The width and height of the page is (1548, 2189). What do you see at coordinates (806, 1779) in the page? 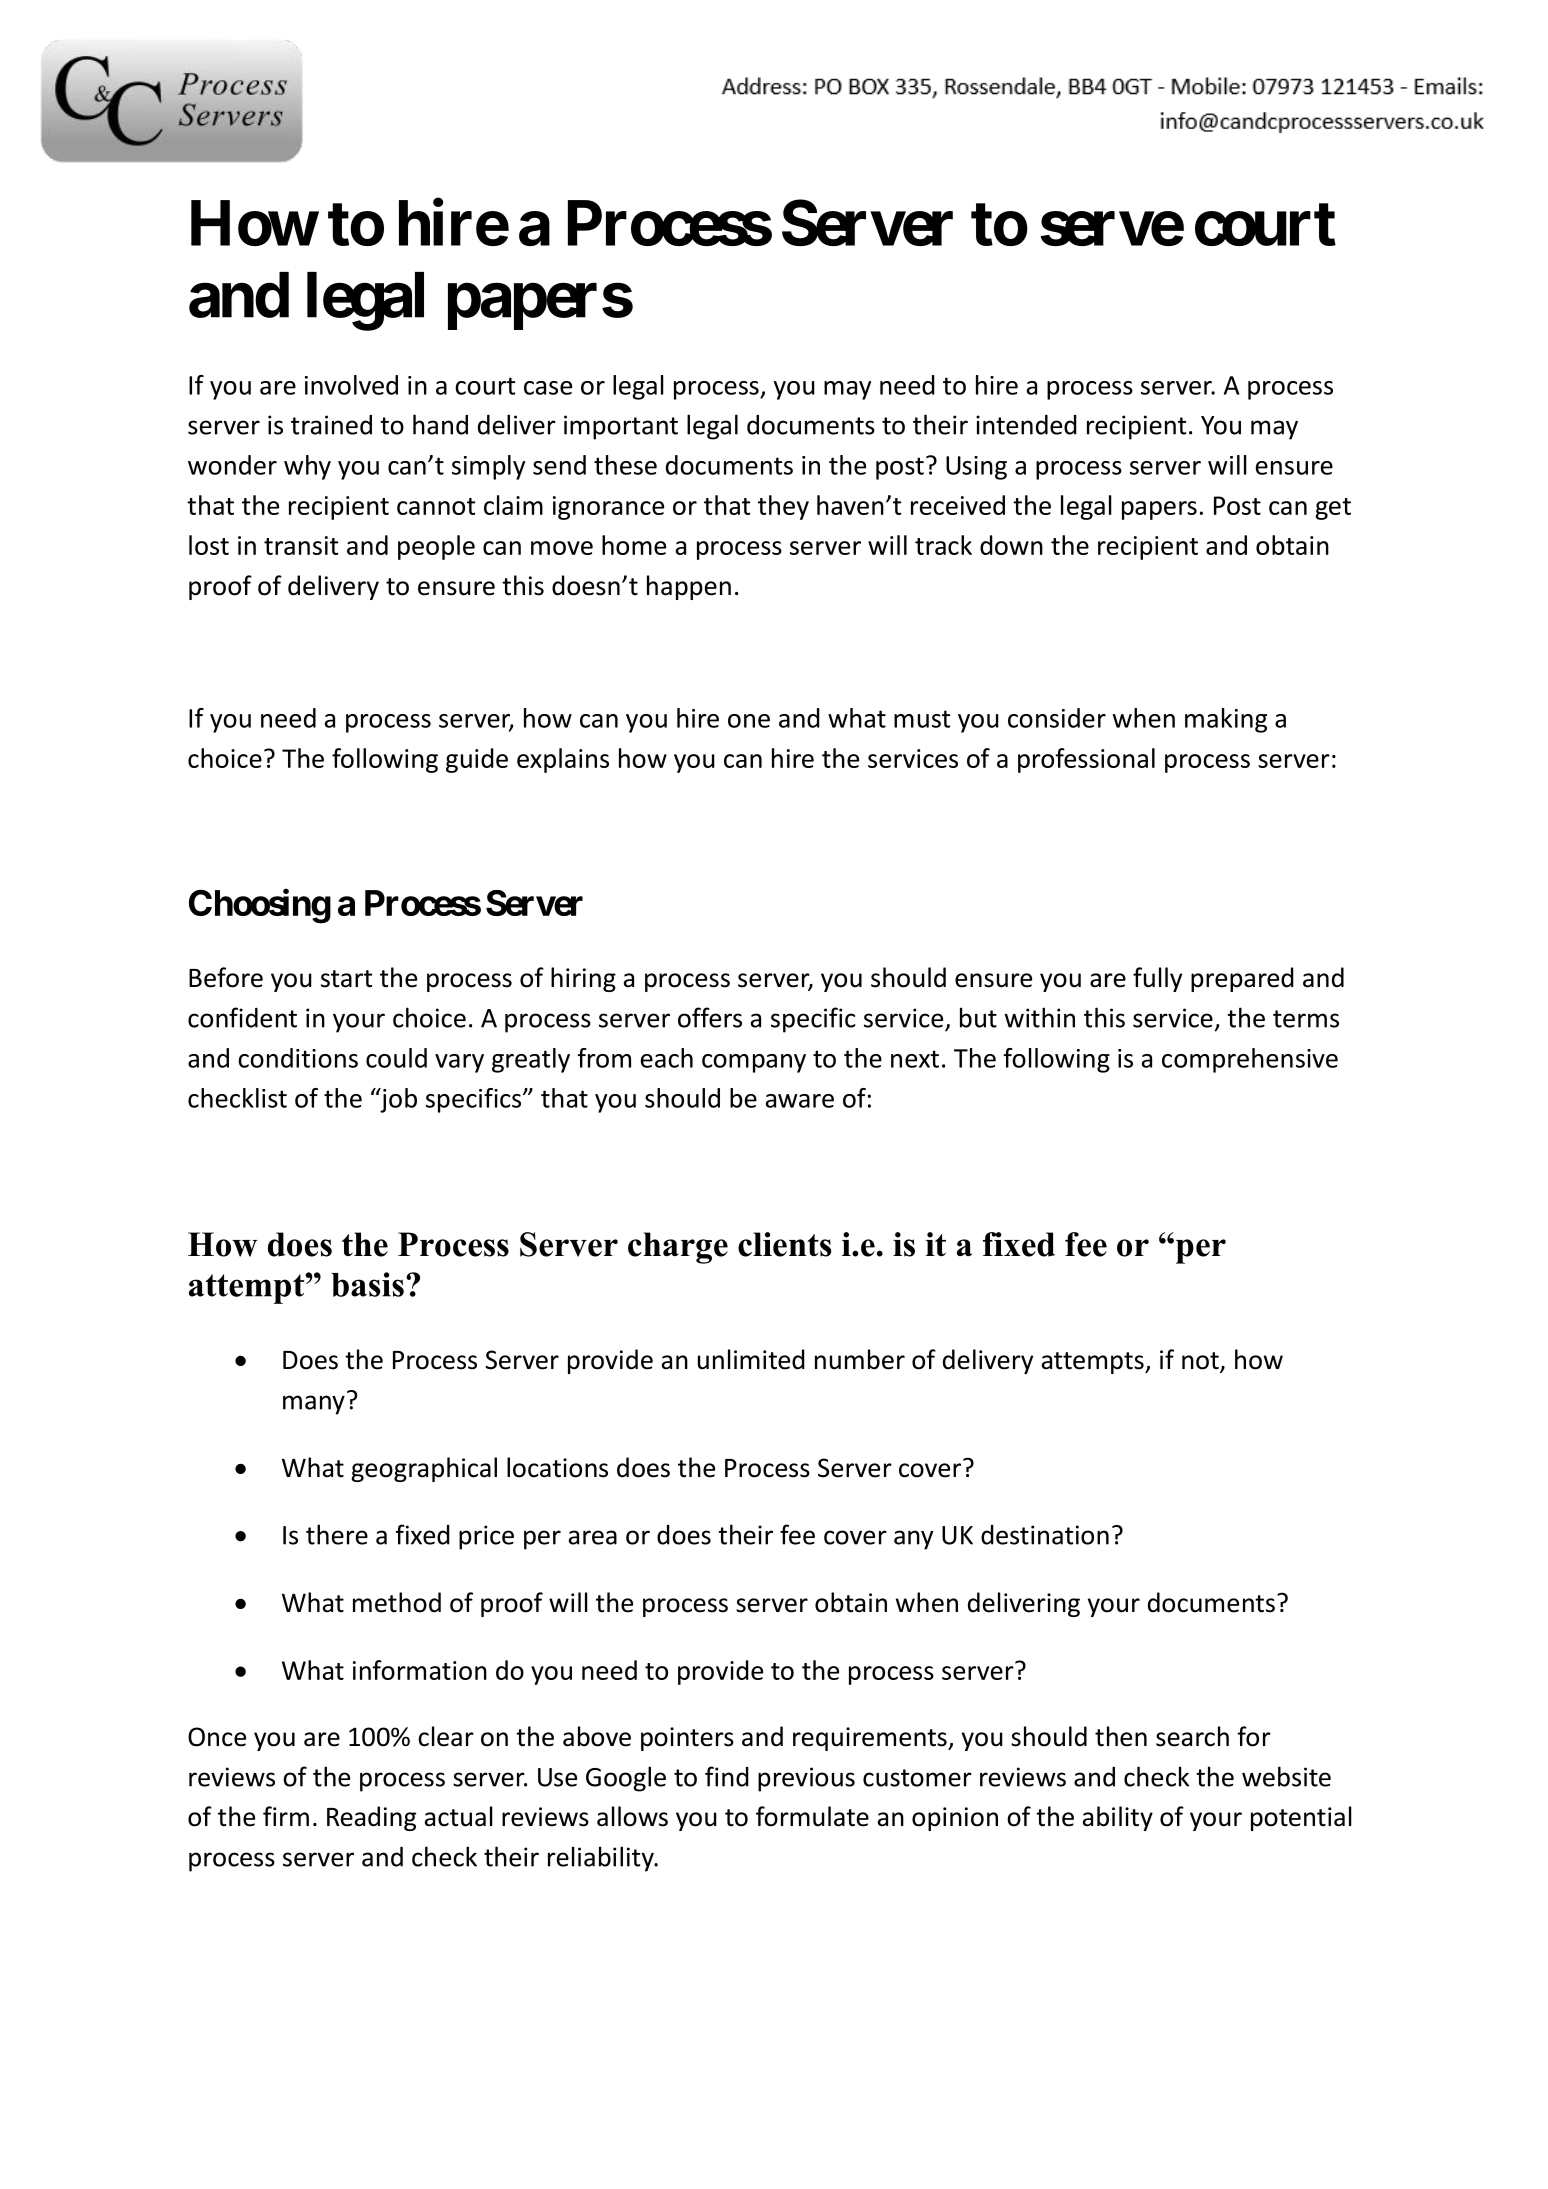
I see `previous` at bounding box center [806, 1779].
